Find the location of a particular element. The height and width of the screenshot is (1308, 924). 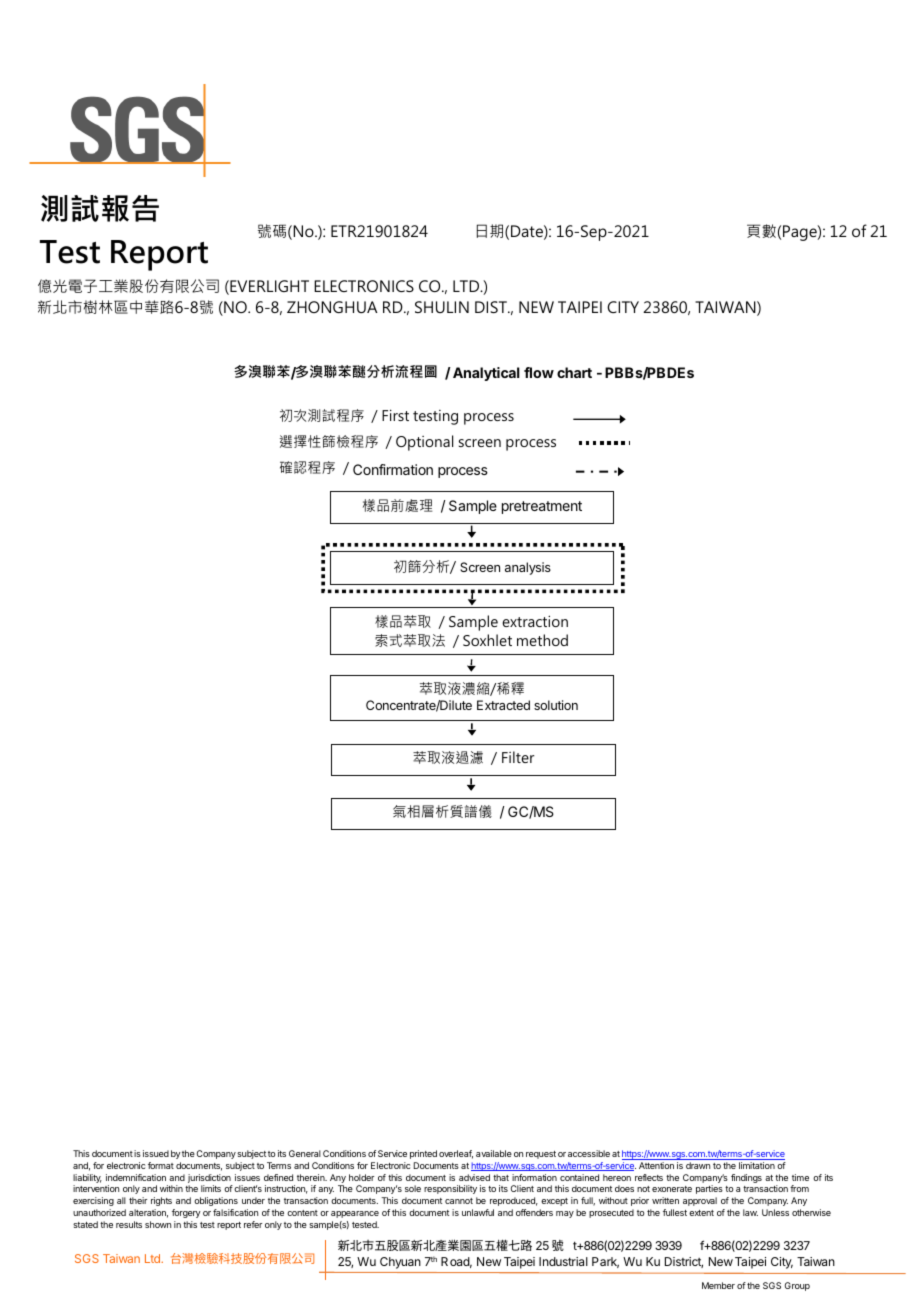

solution is located at coordinates (556, 705).
